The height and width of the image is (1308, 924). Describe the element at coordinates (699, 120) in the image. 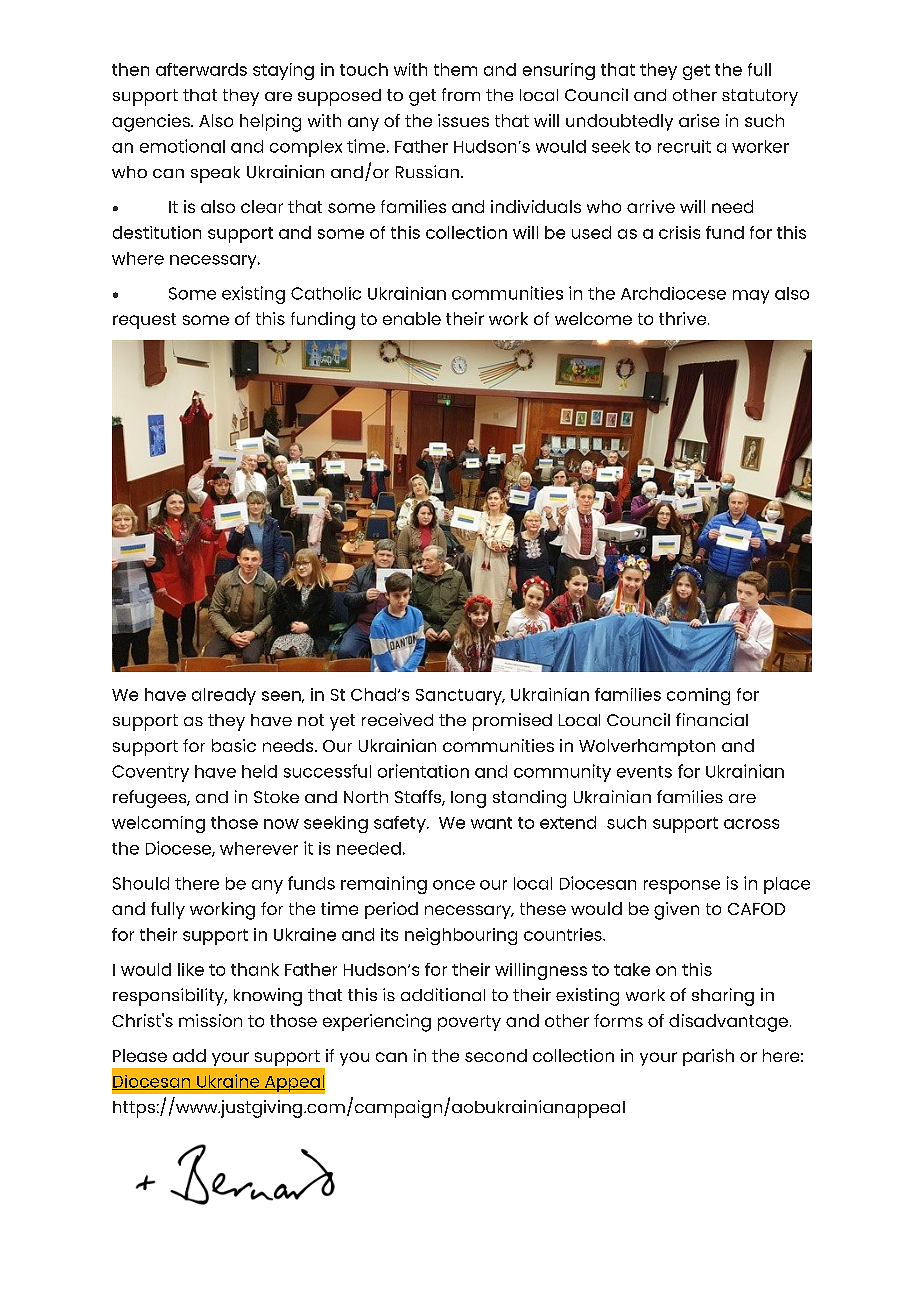

I see `arise` at that location.
